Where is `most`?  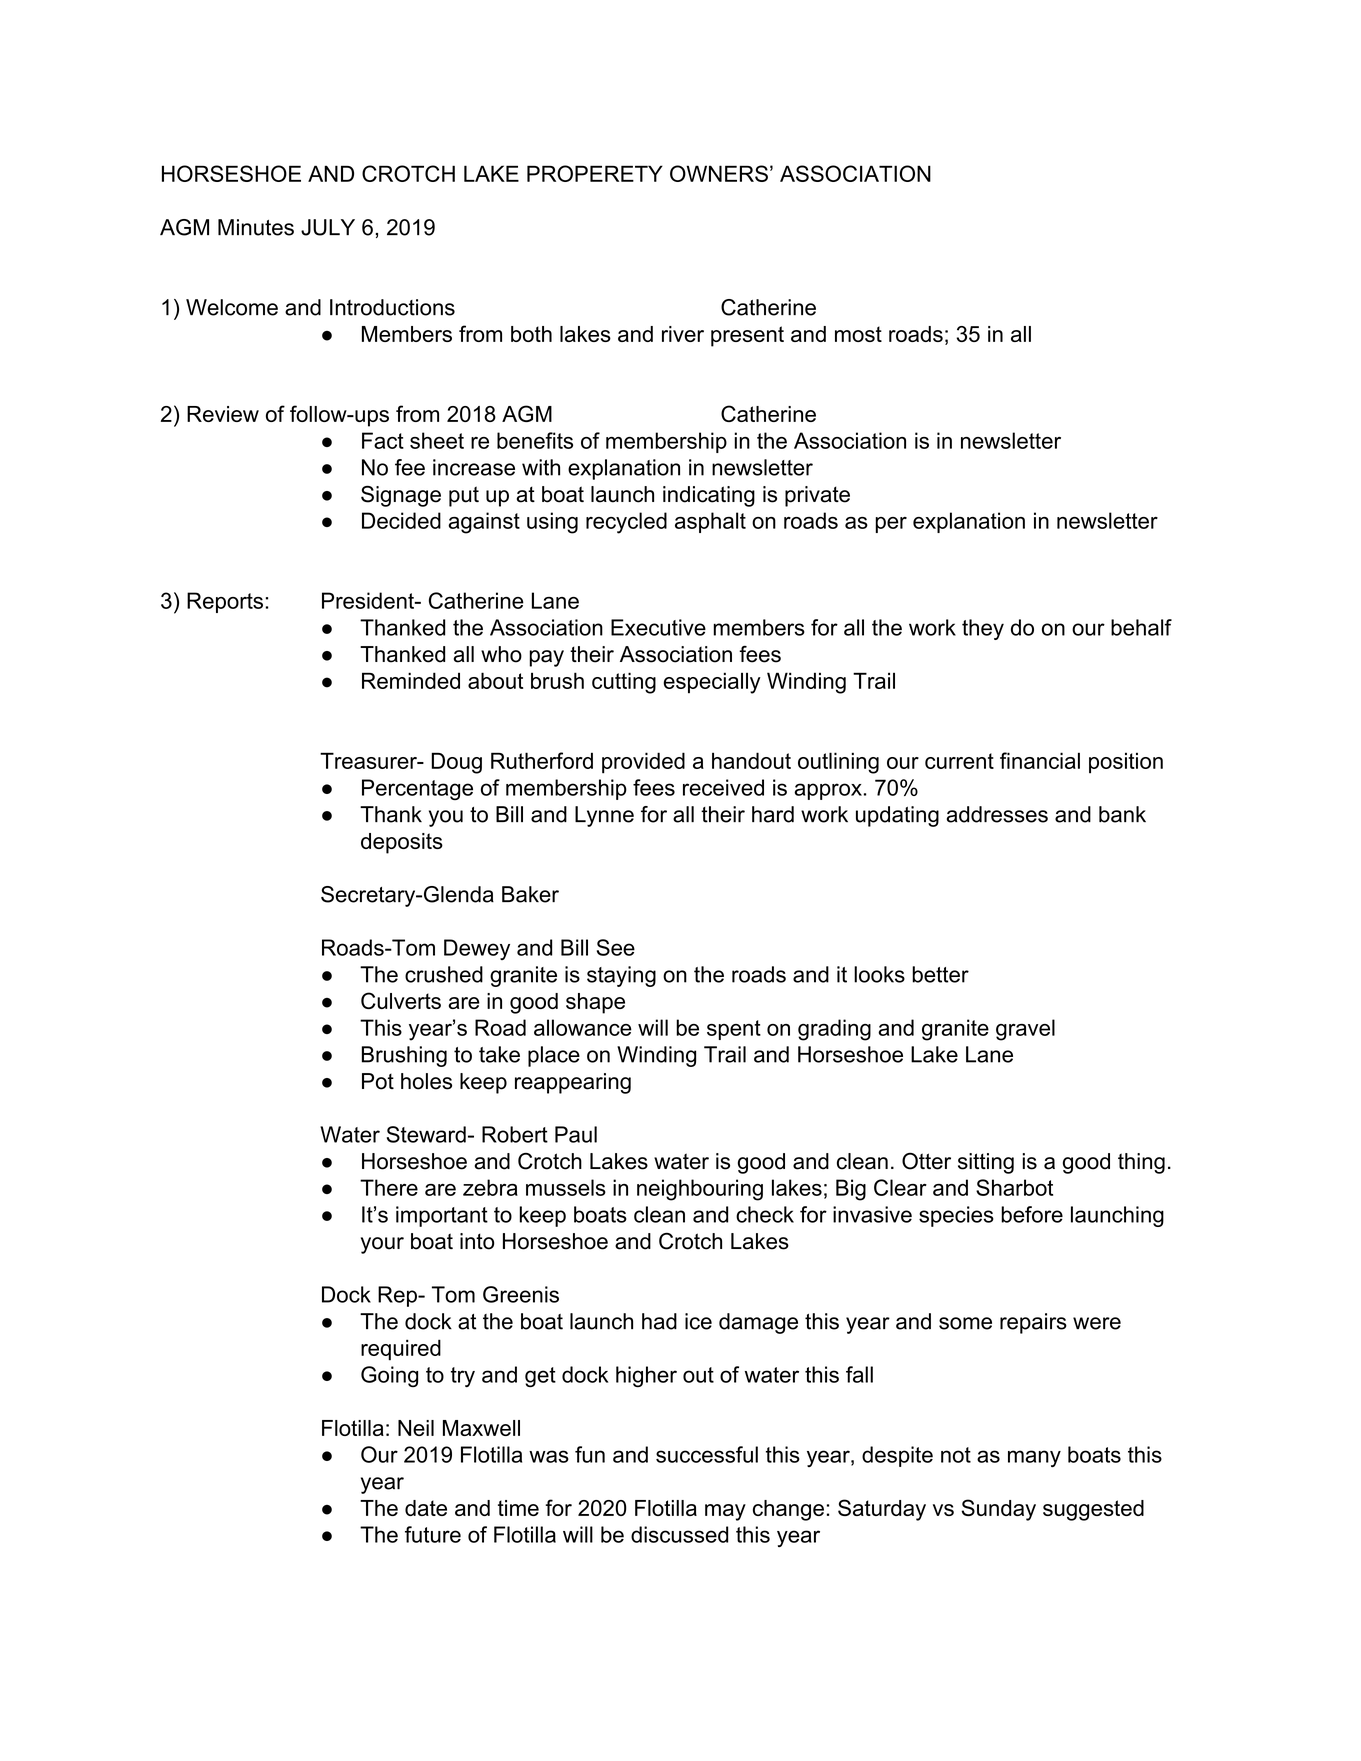 most is located at coordinates (858, 334).
